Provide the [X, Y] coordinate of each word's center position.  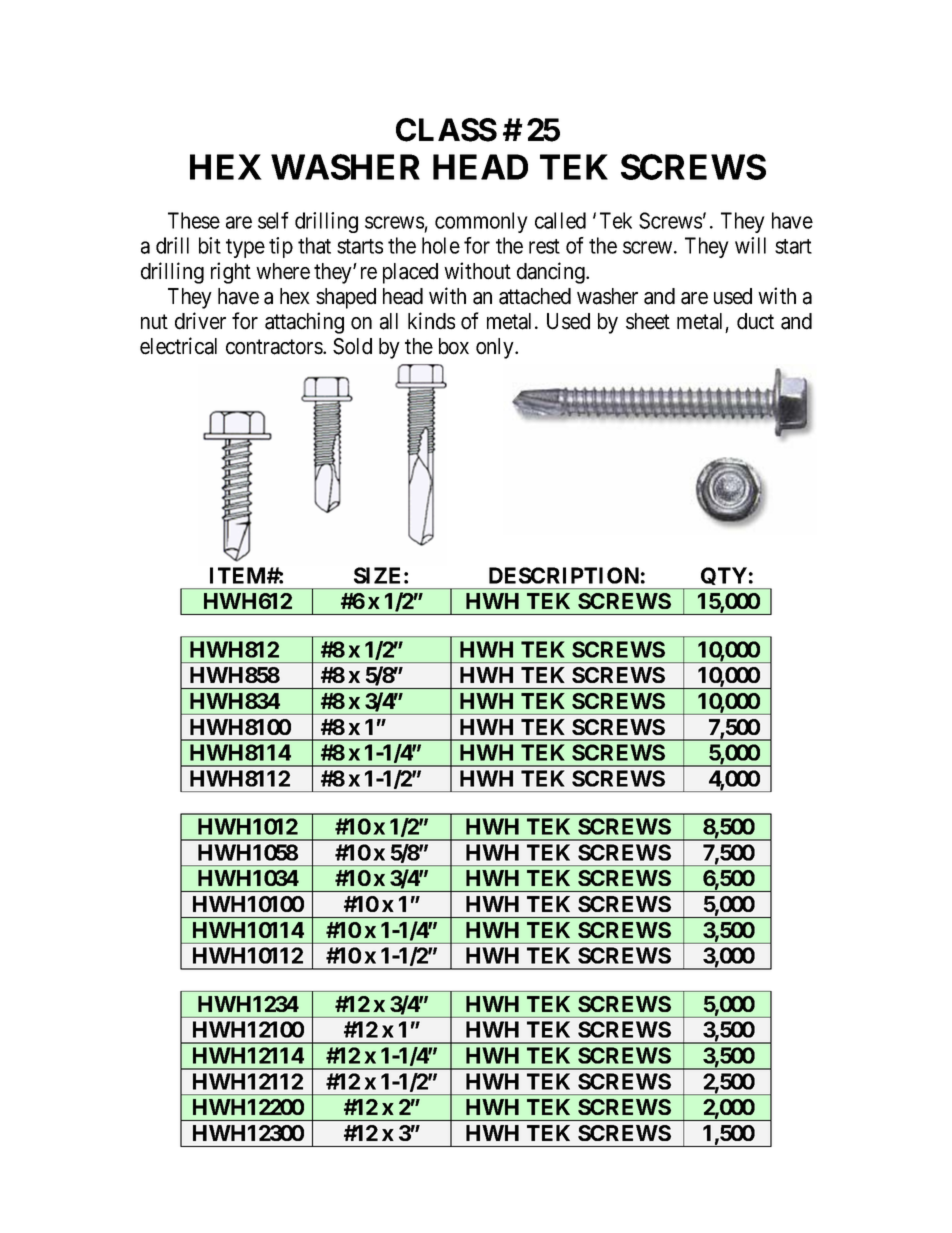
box [454, 346]
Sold [352, 346]
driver [200, 321]
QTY [724, 578]
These [194, 220]
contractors [275, 347]
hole [441, 245]
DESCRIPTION [564, 575]
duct [755, 321]
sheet [648, 321]
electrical [178, 346]
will [750, 245]
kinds [431, 321]
